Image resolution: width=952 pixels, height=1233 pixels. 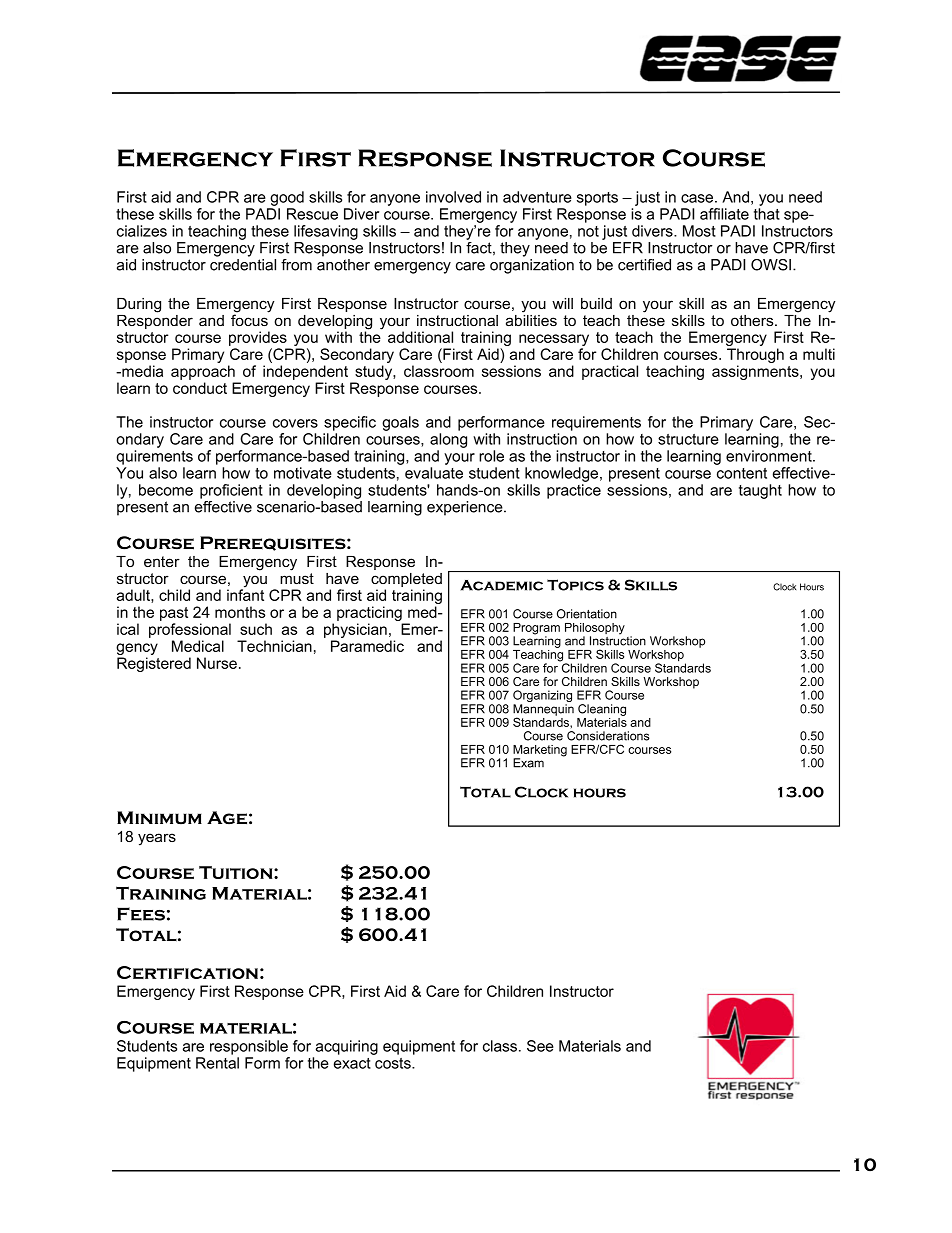 What do you see at coordinates (724, 214) in the screenshot?
I see `affiliate` at bounding box center [724, 214].
